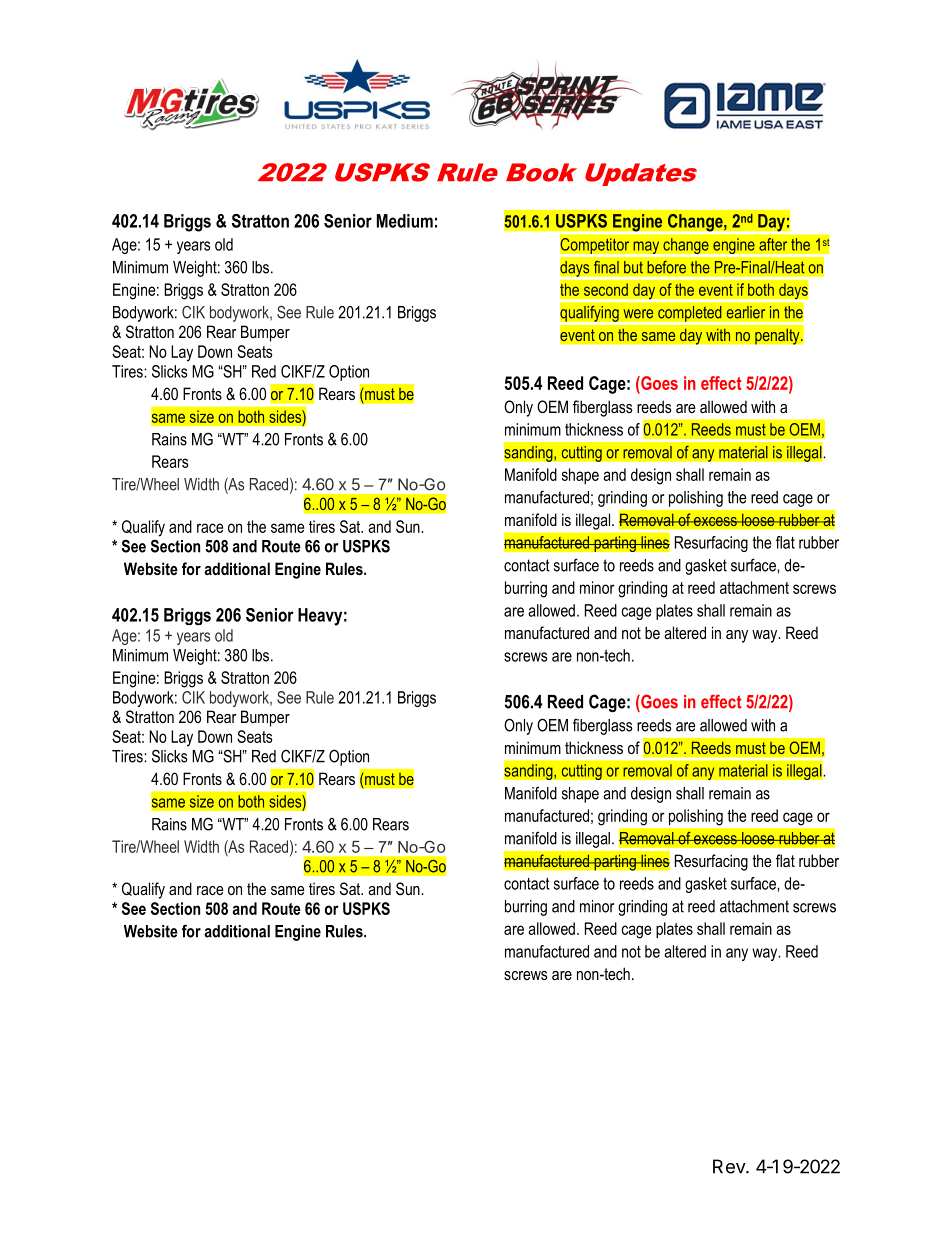 This screenshot has width=952, height=1233. What do you see at coordinates (594, 246) in the screenshot?
I see `Competitor` at bounding box center [594, 246].
